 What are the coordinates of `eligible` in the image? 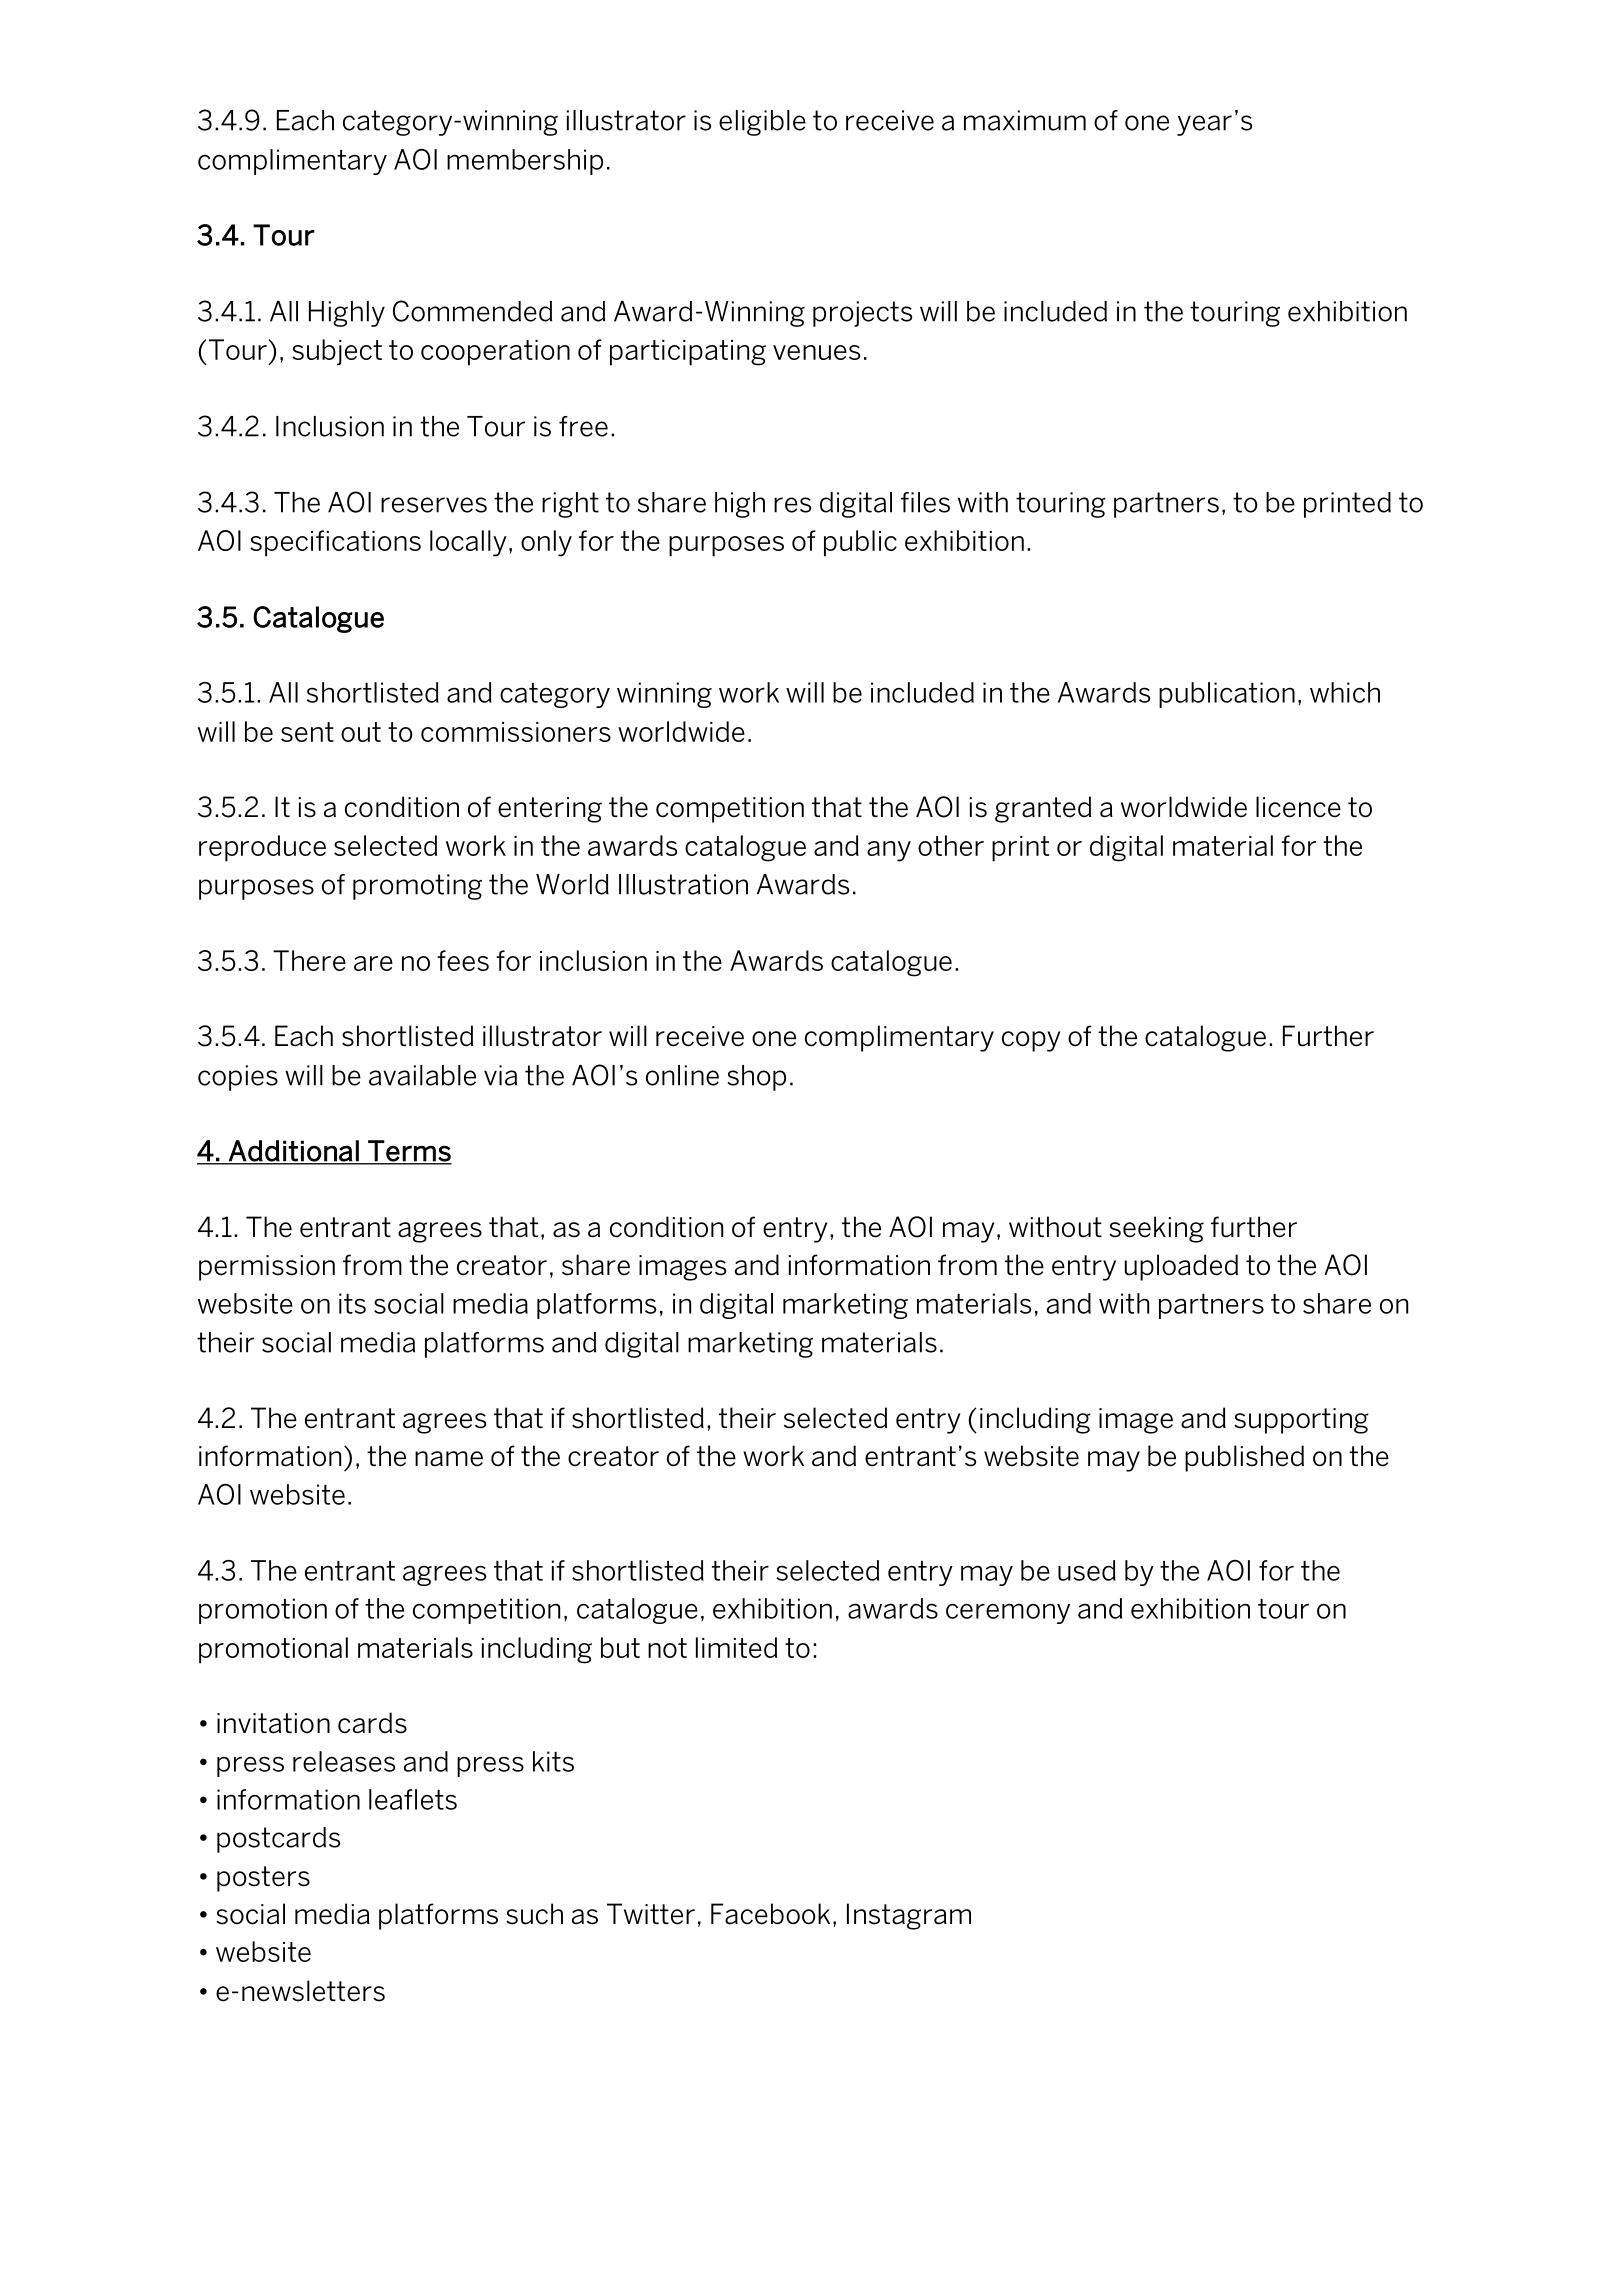 It's located at (762, 123).
